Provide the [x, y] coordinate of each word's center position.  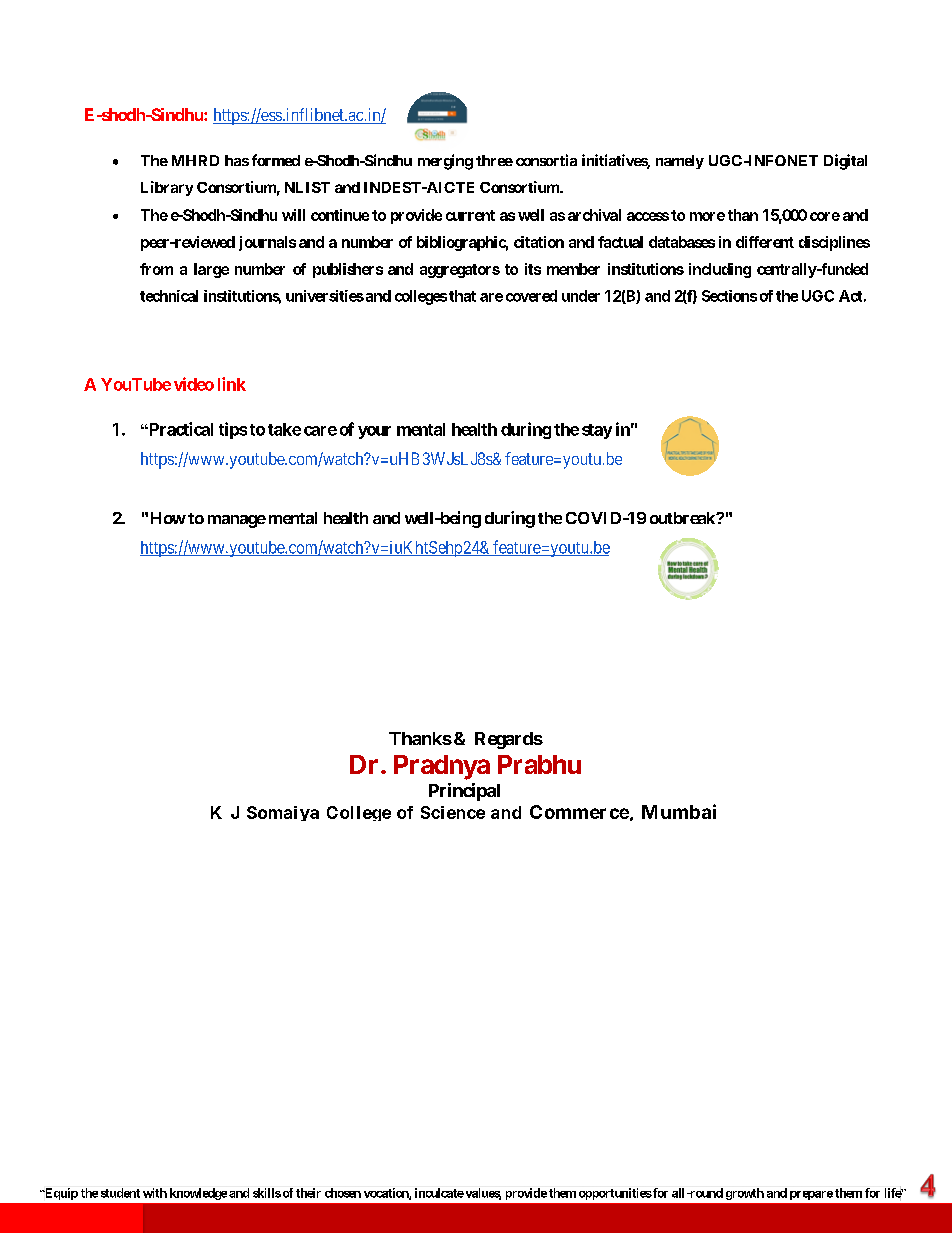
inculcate [439, 1193]
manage [237, 521]
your [374, 432]
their [308, 1193]
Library [167, 188]
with [155, 1193]
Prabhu [539, 764]
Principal [464, 792]
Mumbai [679, 811]
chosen [343, 1193]
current [470, 215]
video [194, 384]
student [120, 1193]
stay [597, 431]
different [765, 242]
